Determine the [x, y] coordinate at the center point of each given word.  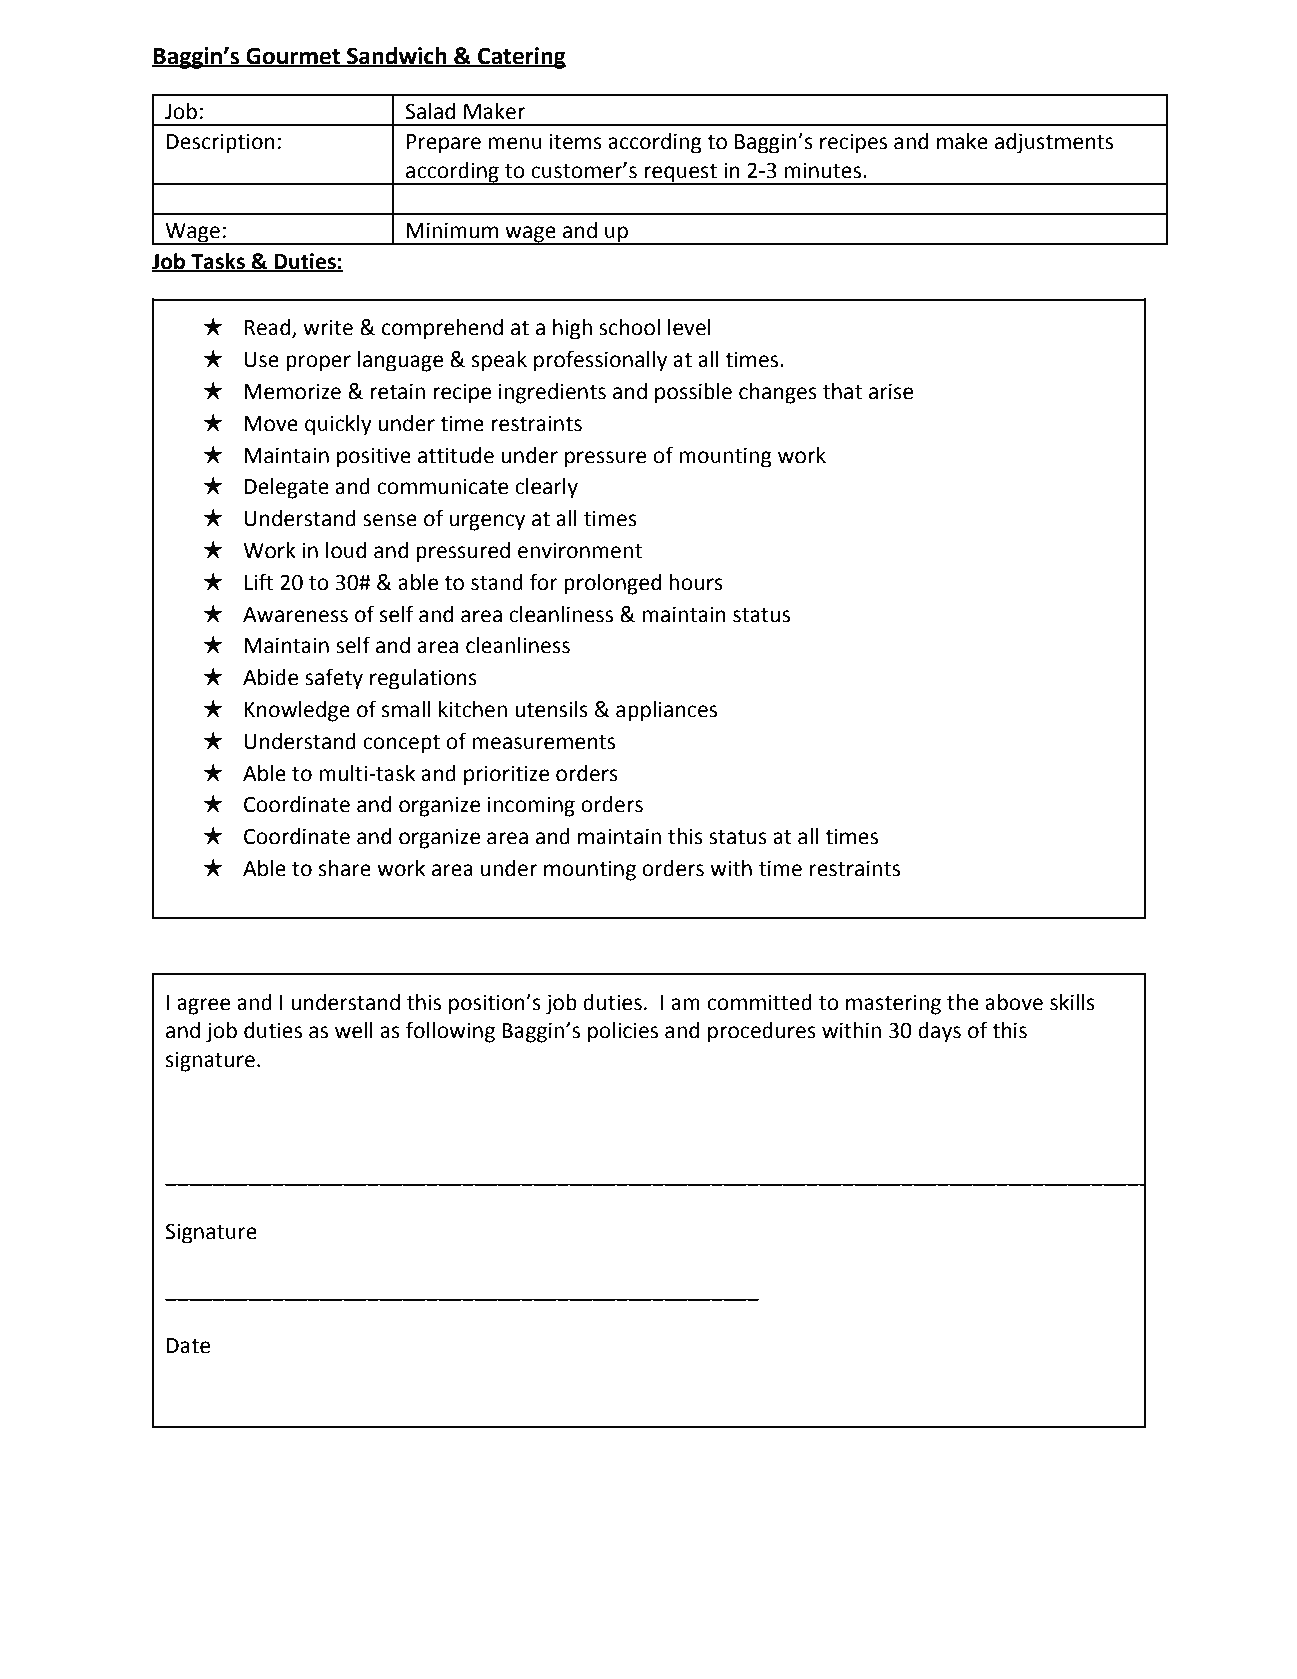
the [963, 1002]
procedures [762, 1032]
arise [891, 391]
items [576, 141]
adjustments [1054, 143]
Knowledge [297, 711]
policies [623, 1032]
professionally [600, 361]
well [354, 1030]
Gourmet [293, 56]
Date [188, 1346]
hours [696, 582]
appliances [666, 711]
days [939, 1032]
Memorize [293, 391]
